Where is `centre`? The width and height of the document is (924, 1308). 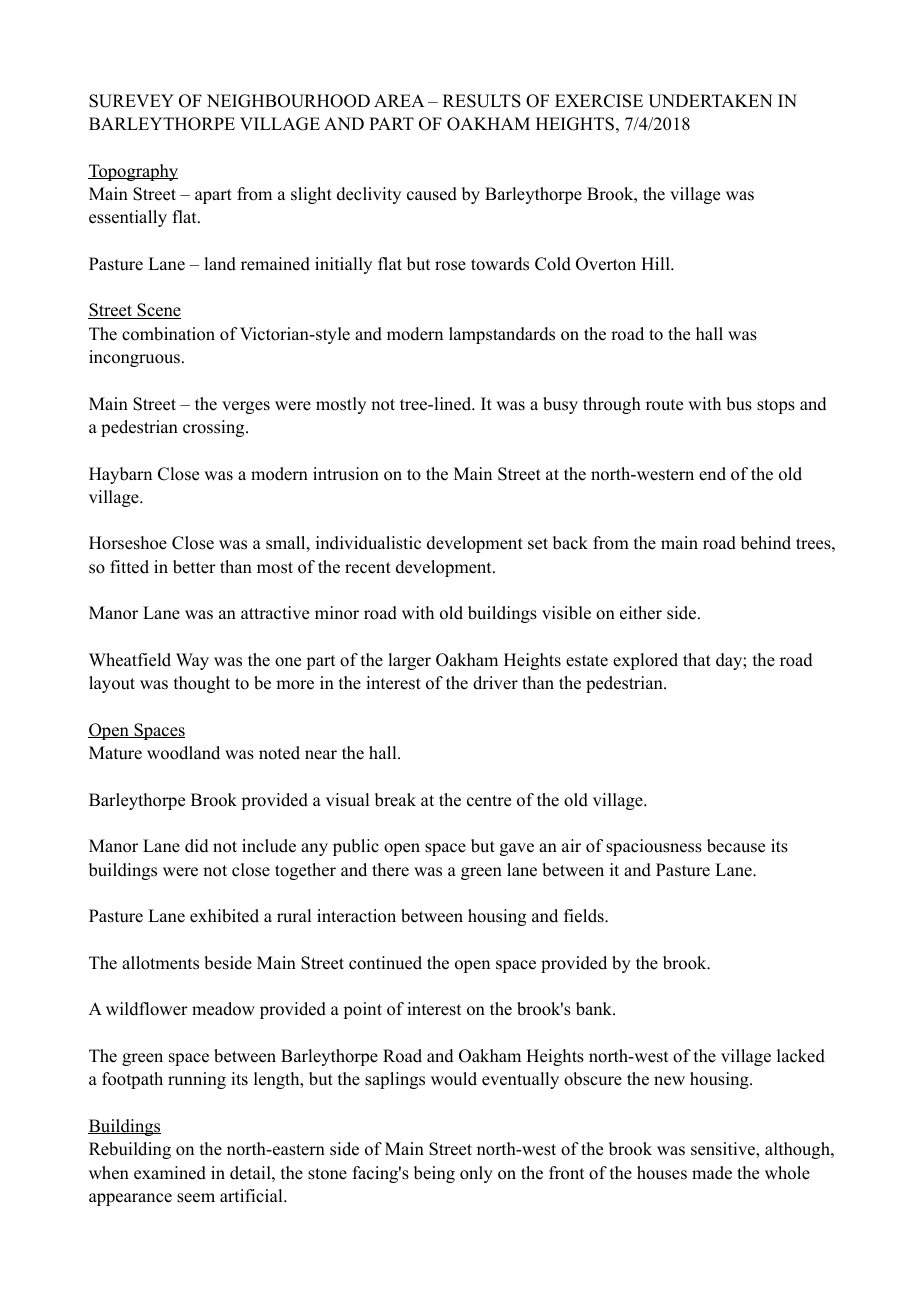
centre is located at coordinates (489, 801).
